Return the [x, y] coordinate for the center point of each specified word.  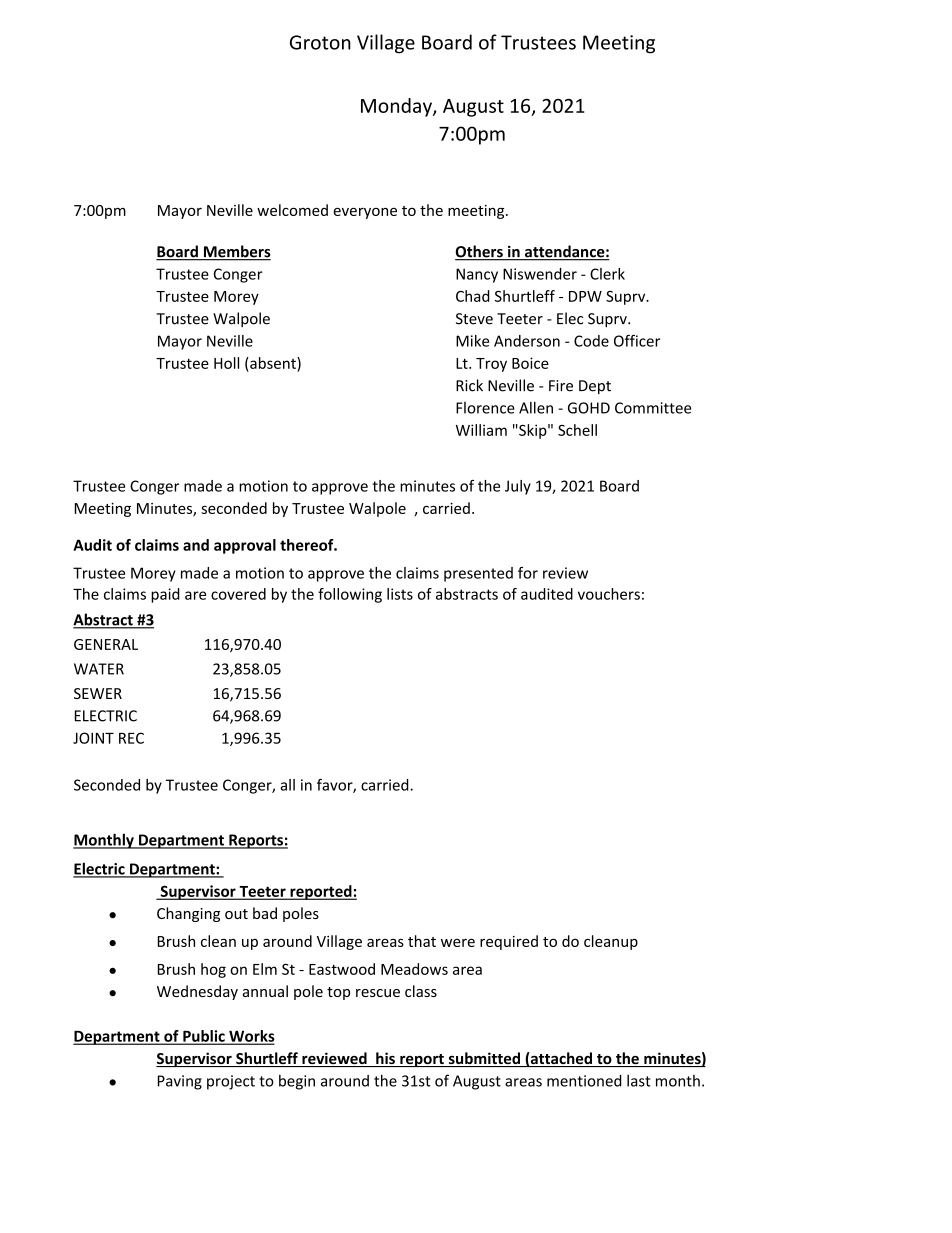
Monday [397, 107]
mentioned [584, 1080]
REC [131, 738]
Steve [474, 319]
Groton [320, 42]
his [385, 1059]
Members [236, 252]
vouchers [609, 594]
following [350, 595]
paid [165, 595]
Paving [180, 1082]
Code [591, 341]
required [509, 942]
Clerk [607, 274]
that [422, 941]
